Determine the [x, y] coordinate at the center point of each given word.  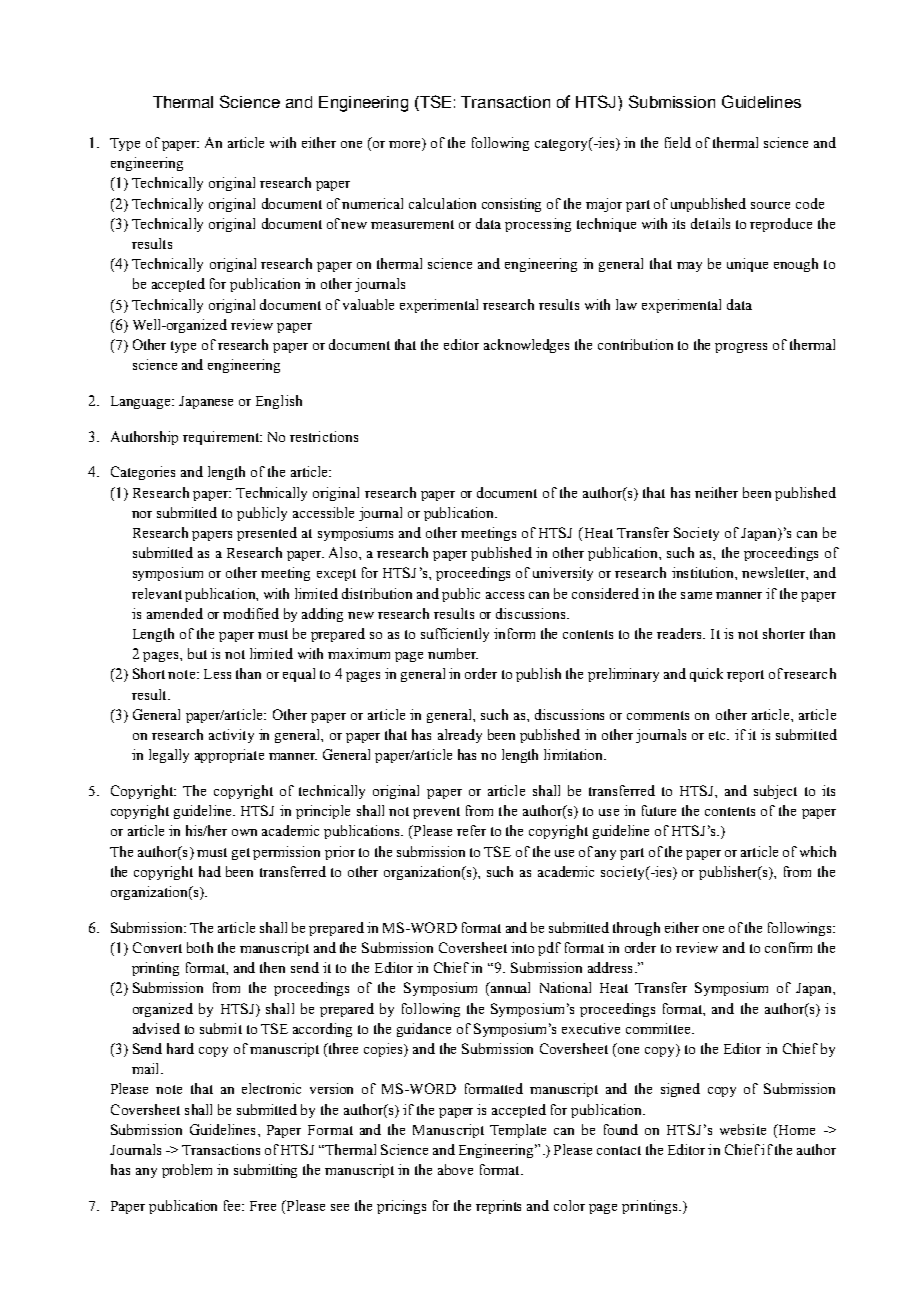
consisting [511, 205]
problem [187, 1171]
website [743, 1129]
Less [217, 674]
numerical [372, 203]
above [455, 1169]
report [745, 676]
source [770, 205]
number [453, 653]
